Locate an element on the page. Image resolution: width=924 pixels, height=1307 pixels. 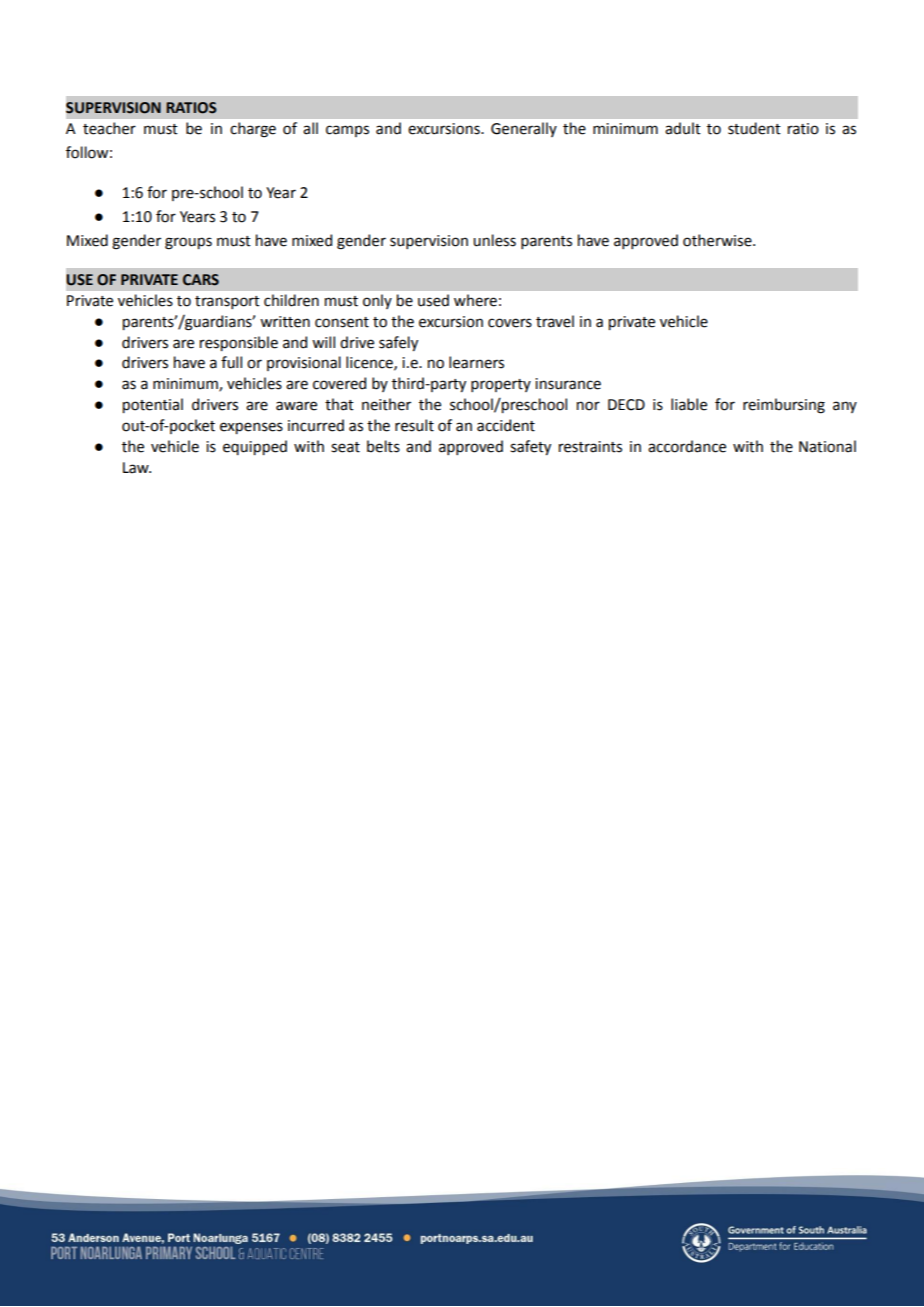
equipped is located at coordinates (255, 447).
